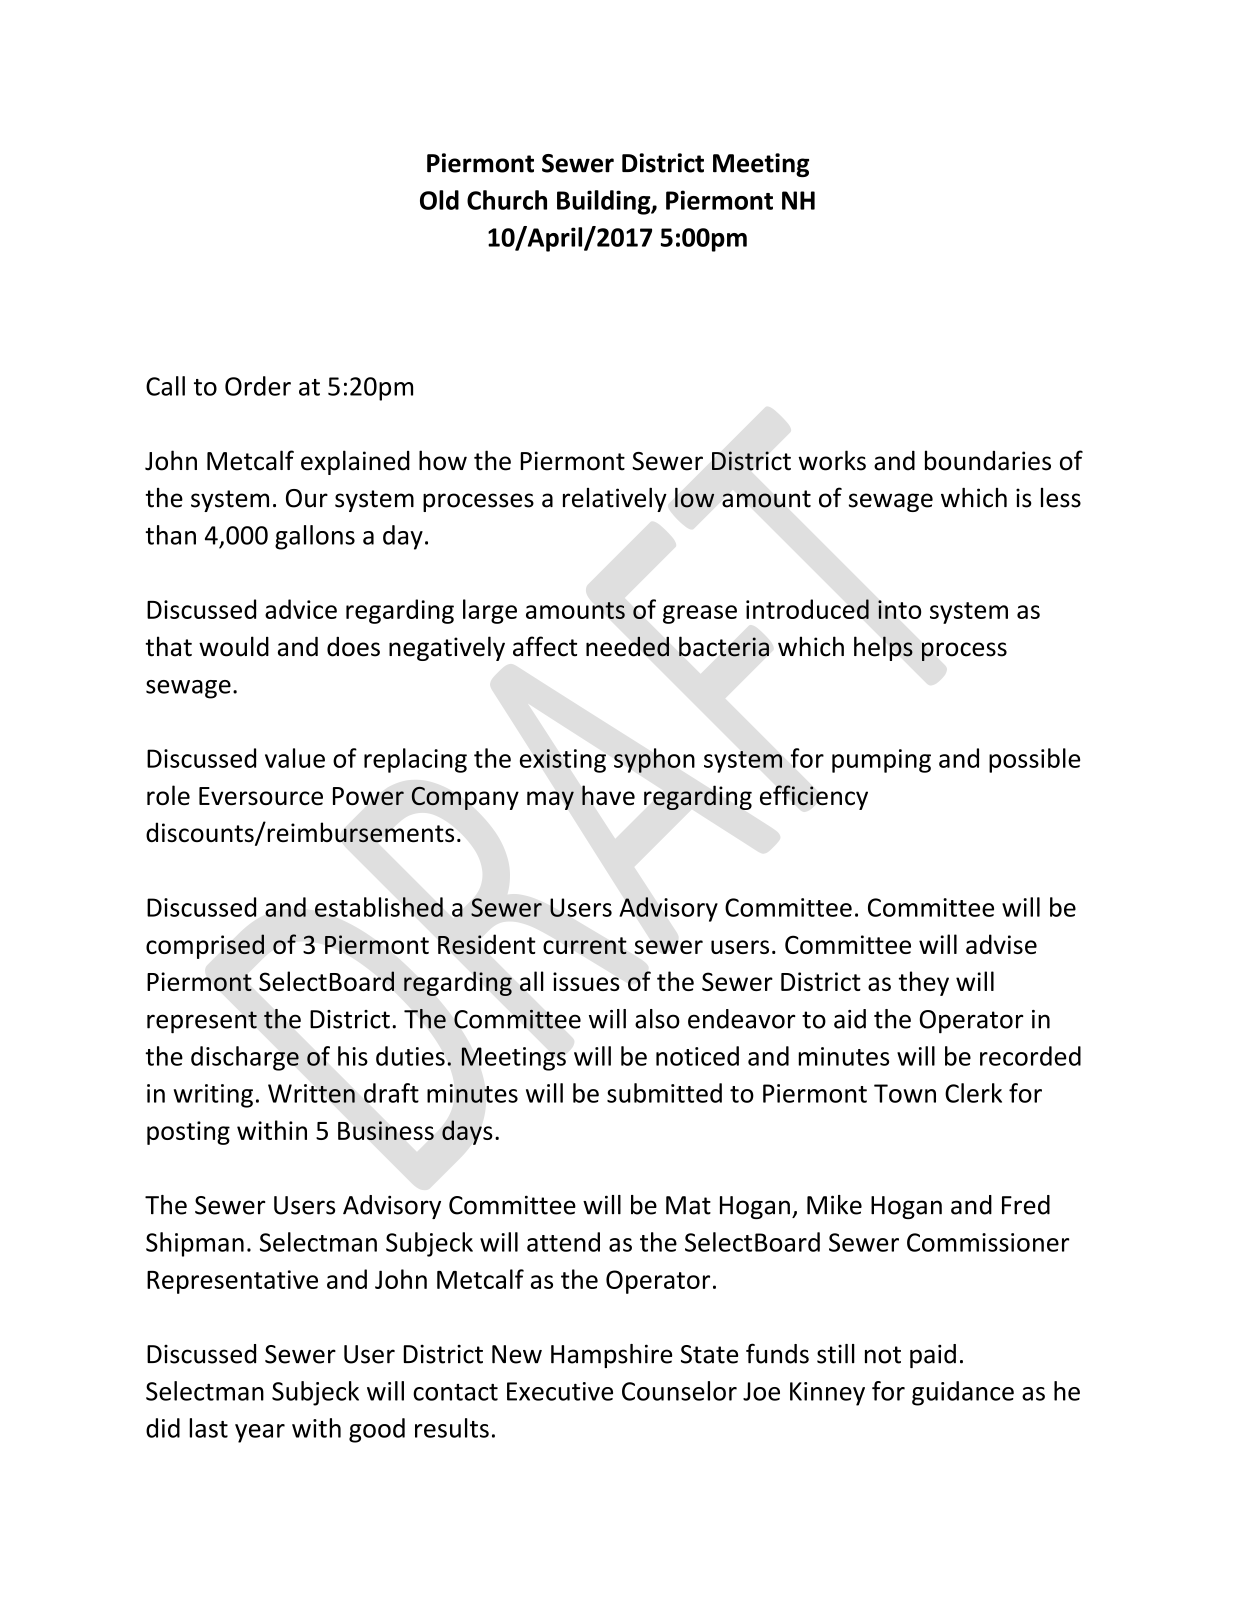  What do you see at coordinates (311, 1093) in the screenshot?
I see `Written` at bounding box center [311, 1093].
